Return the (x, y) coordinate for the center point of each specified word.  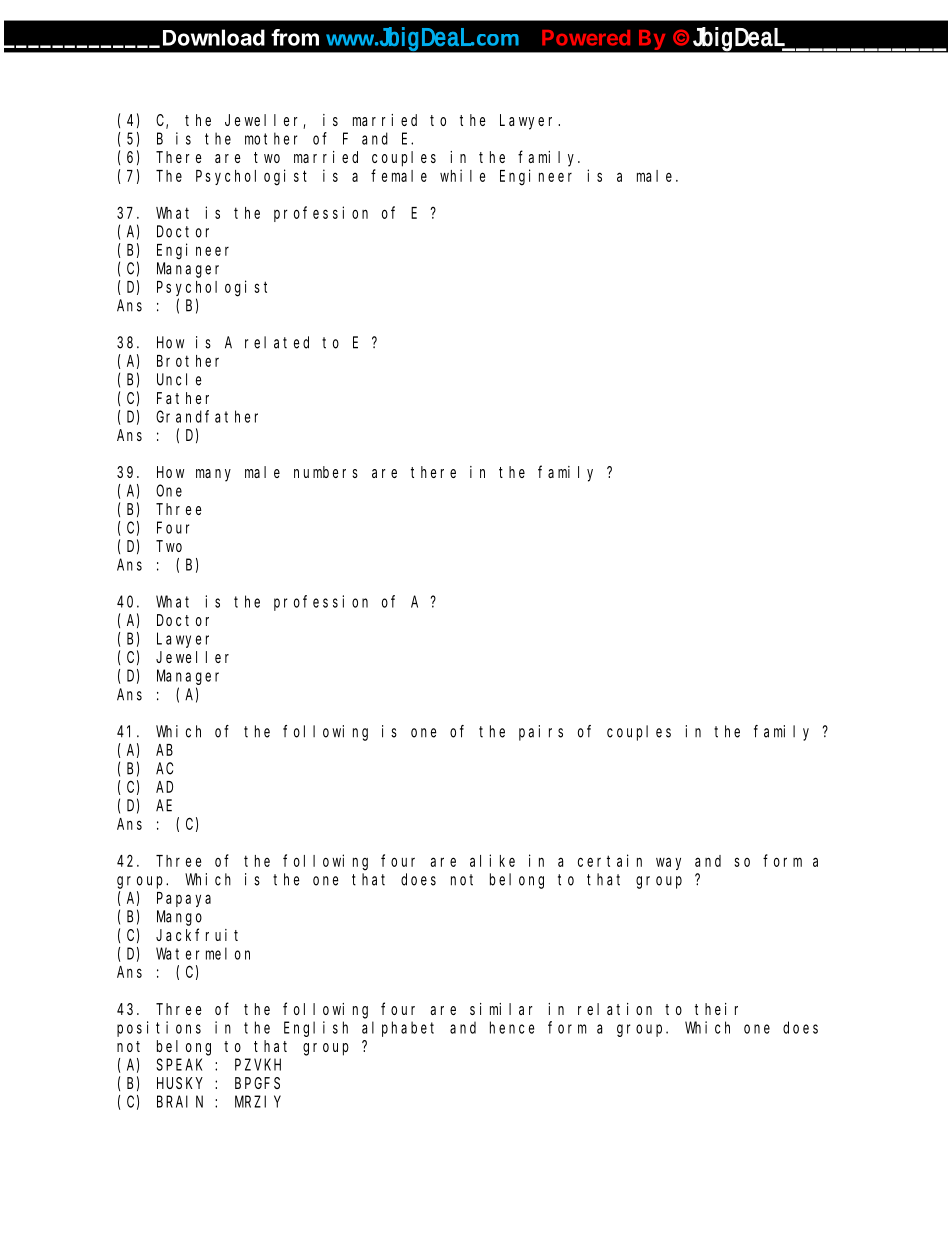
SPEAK (179, 1064)
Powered (586, 38)
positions (159, 1029)
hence (512, 1027)
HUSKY (180, 1083)
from (295, 37)
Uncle (179, 379)
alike (492, 860)
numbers (326, 472)
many (213, 475)
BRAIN (180, 1102)
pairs (541, 733)
